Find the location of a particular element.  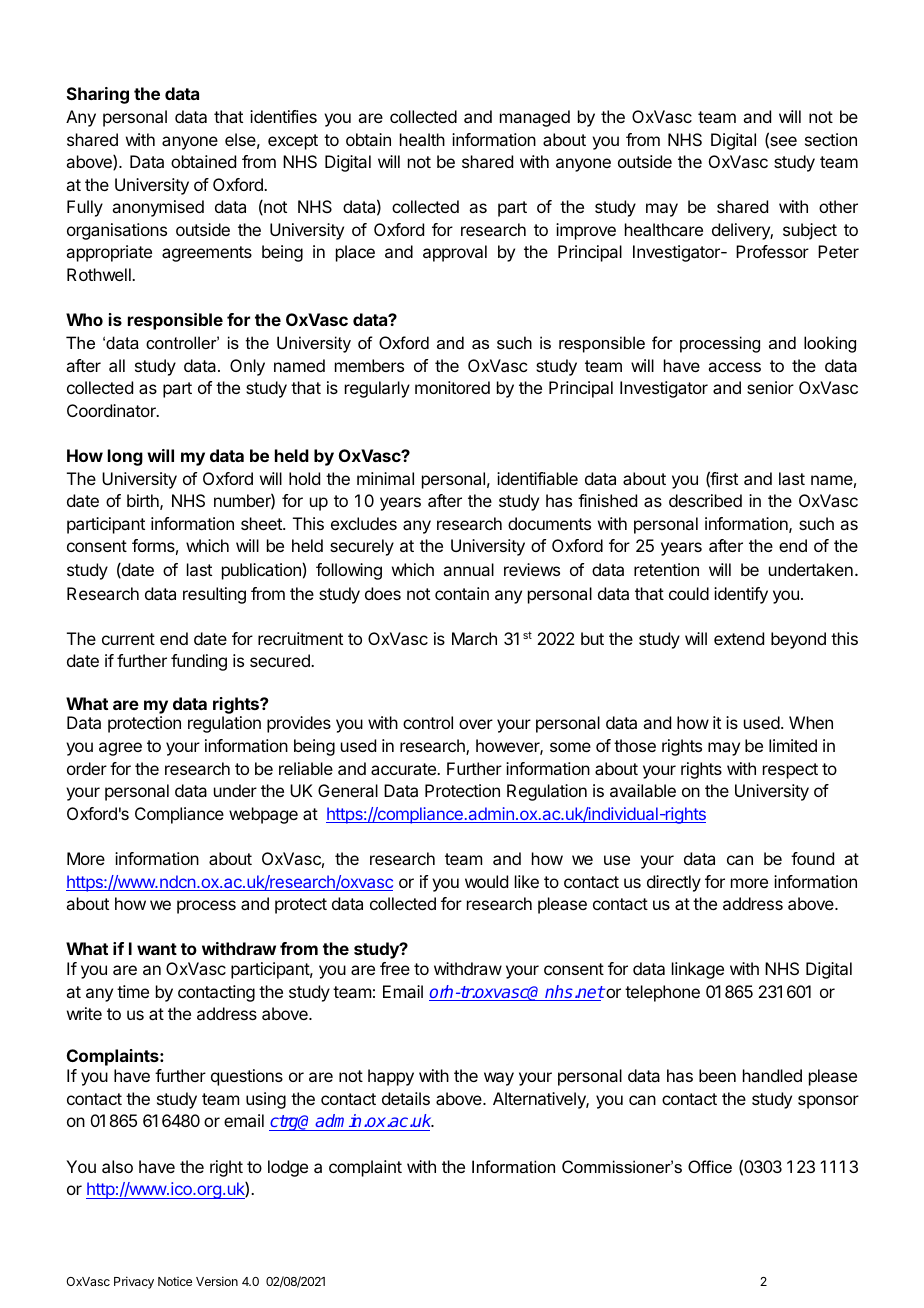

section is located at coordinates (831, 139).
